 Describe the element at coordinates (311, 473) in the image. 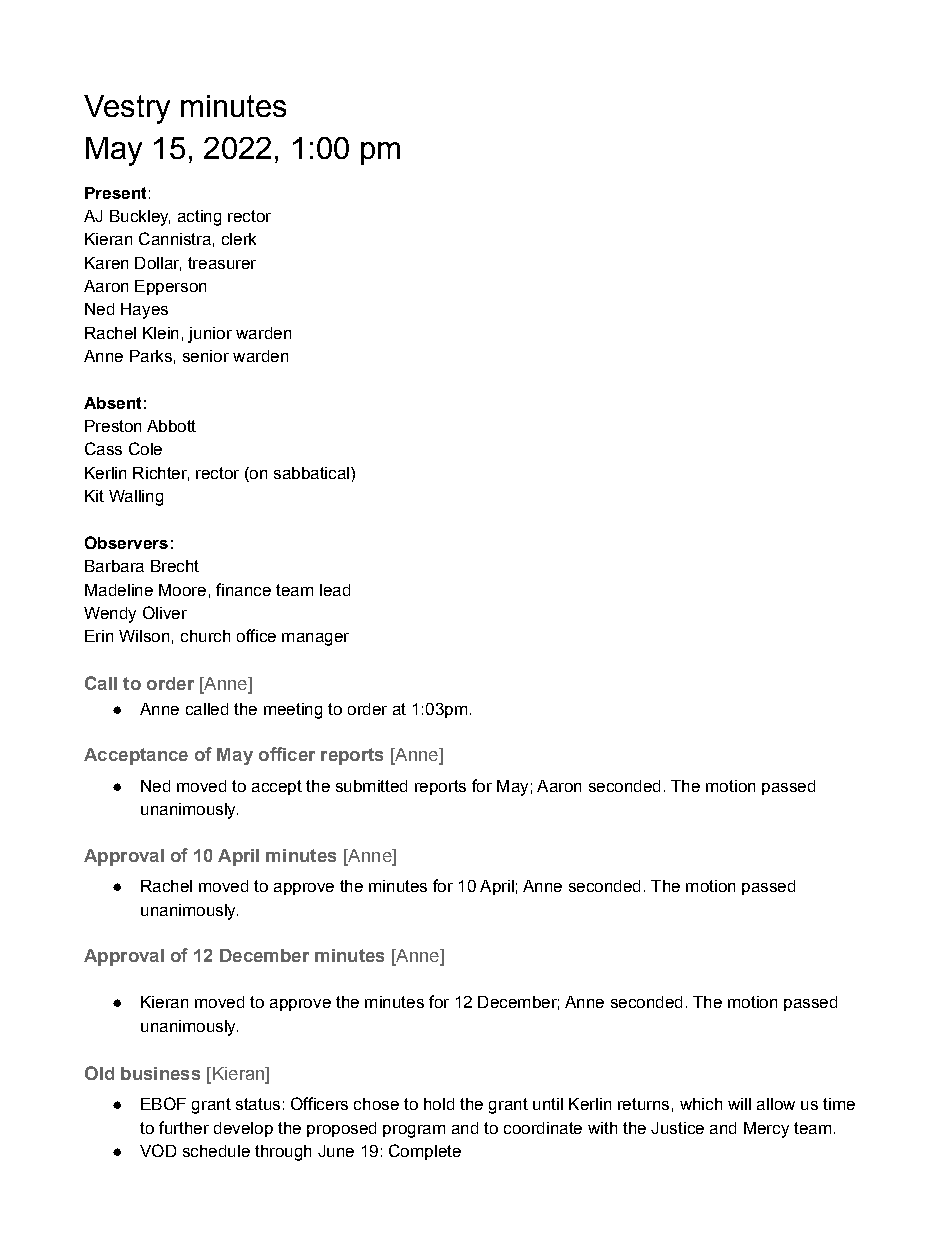

I see `sabbatical` at that location.
